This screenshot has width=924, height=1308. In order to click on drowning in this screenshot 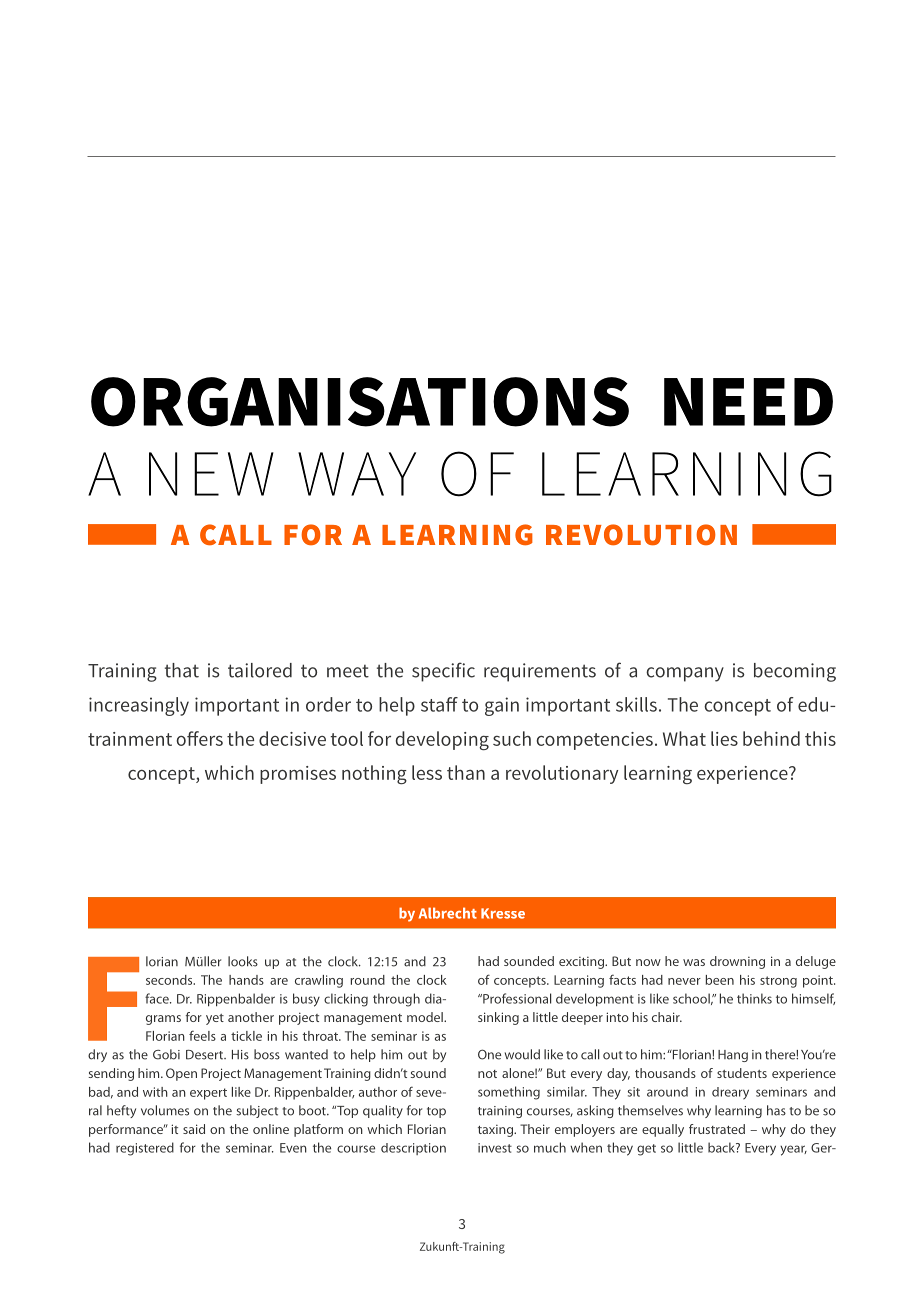, I will do `click(737, 962)`.
